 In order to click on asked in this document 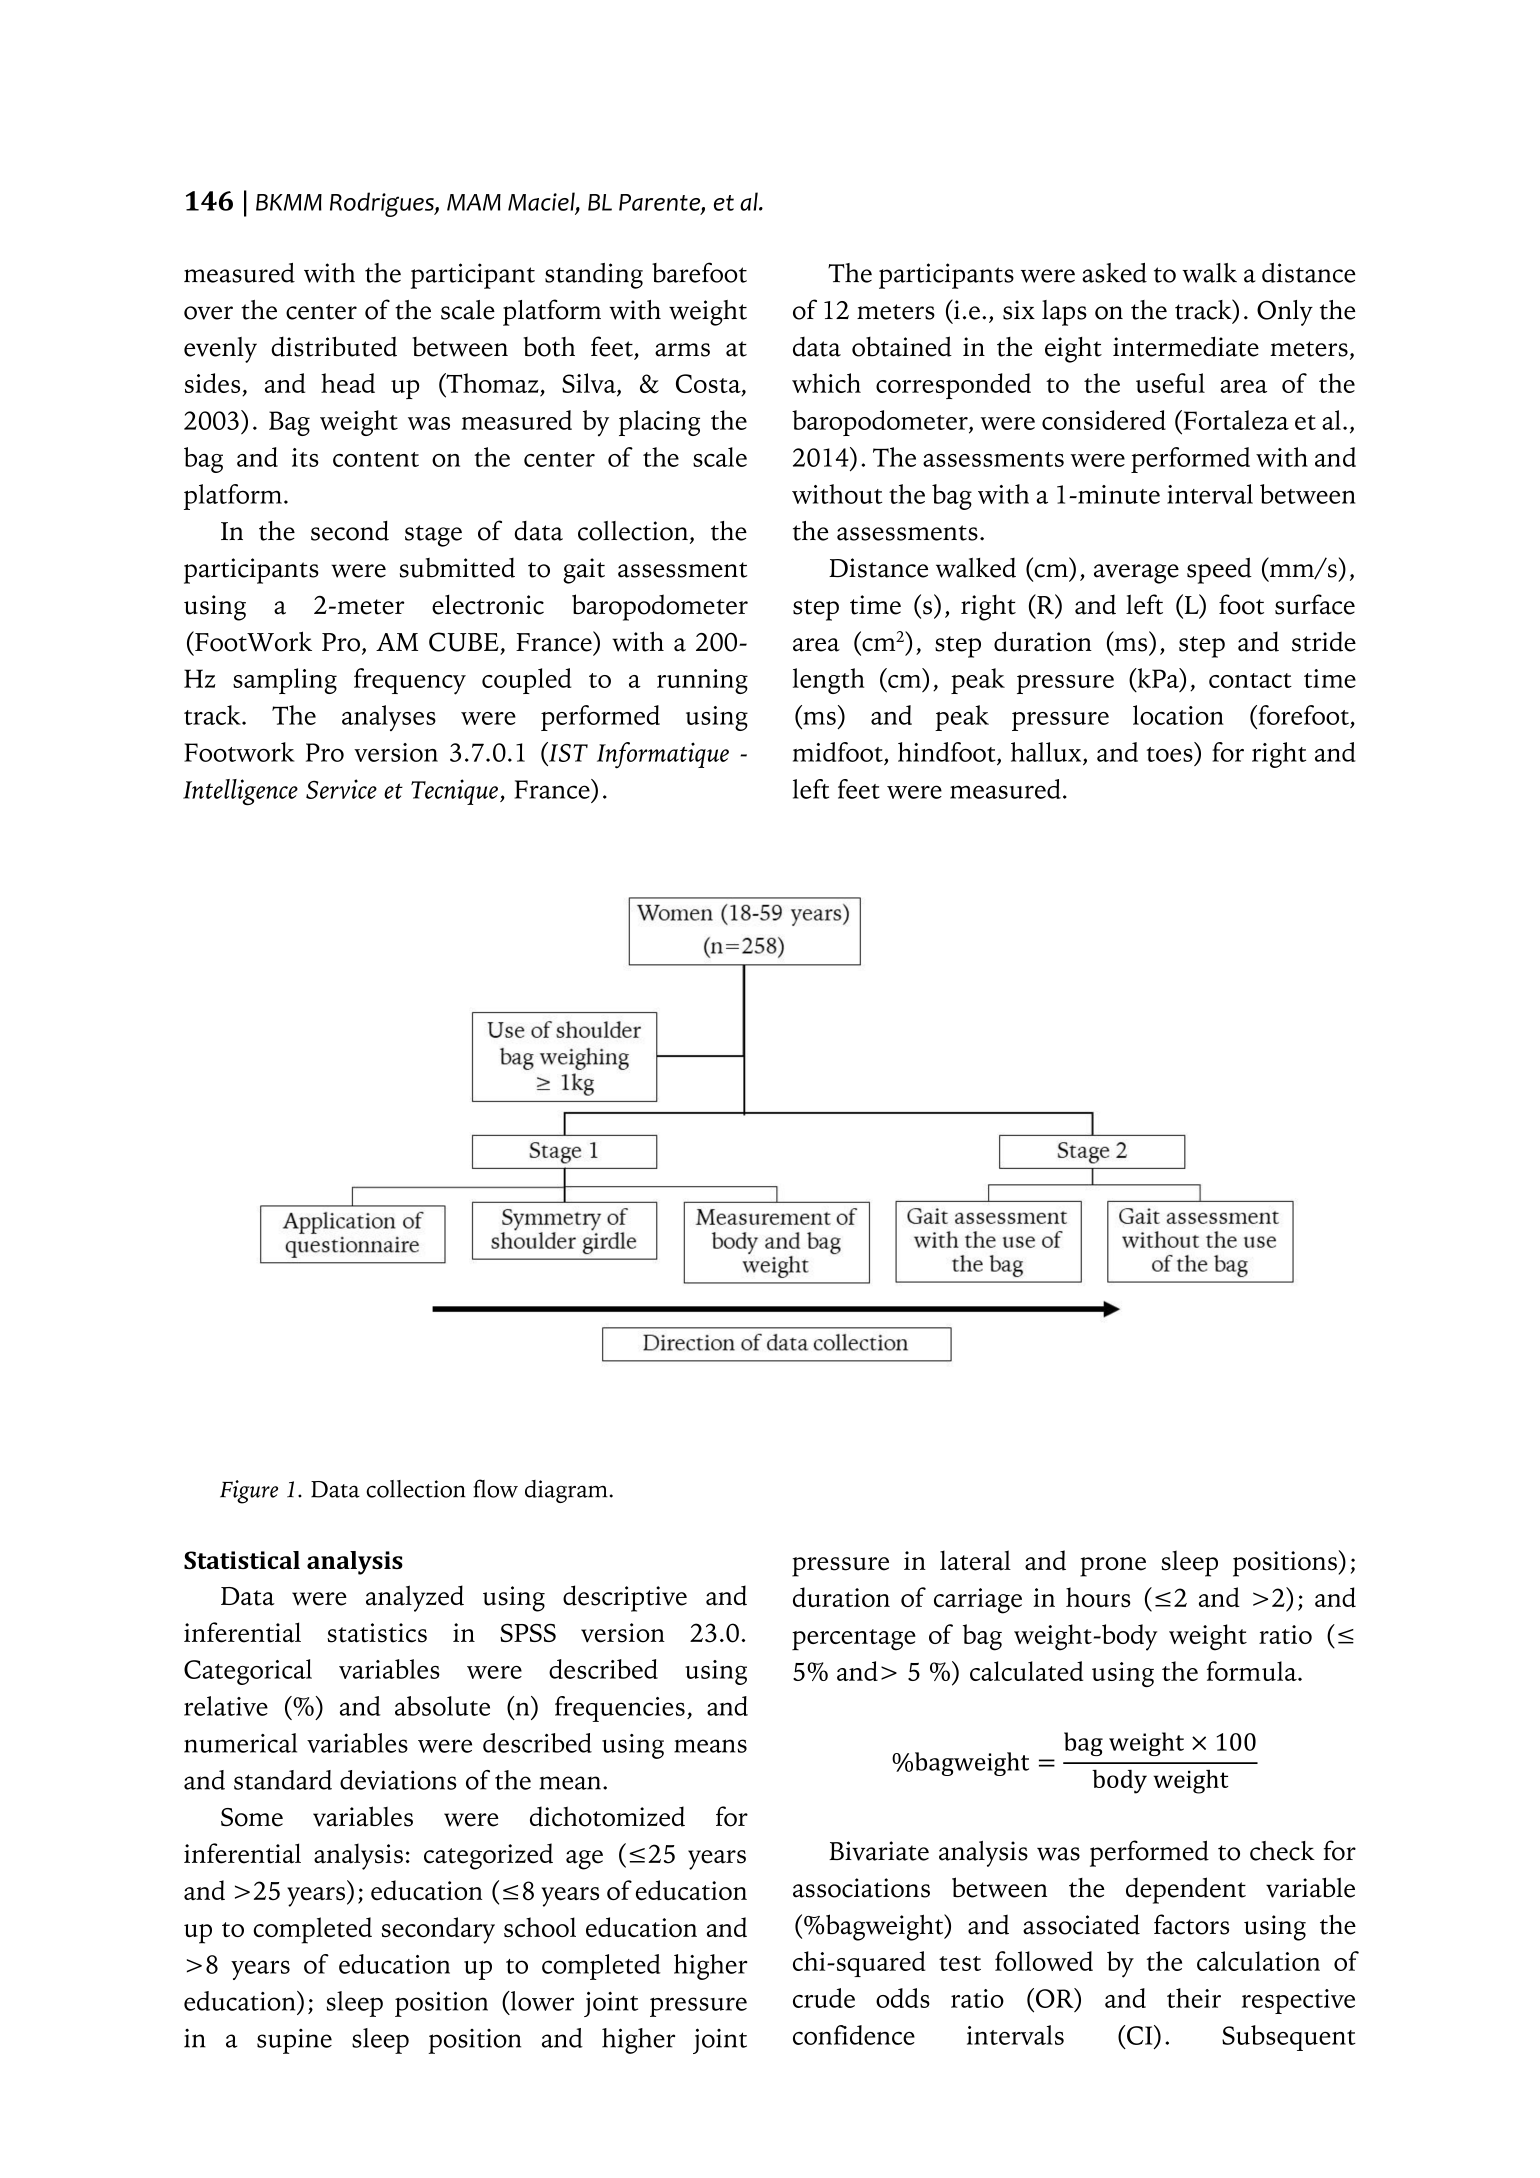, I will do `click(1114, 273)`.
